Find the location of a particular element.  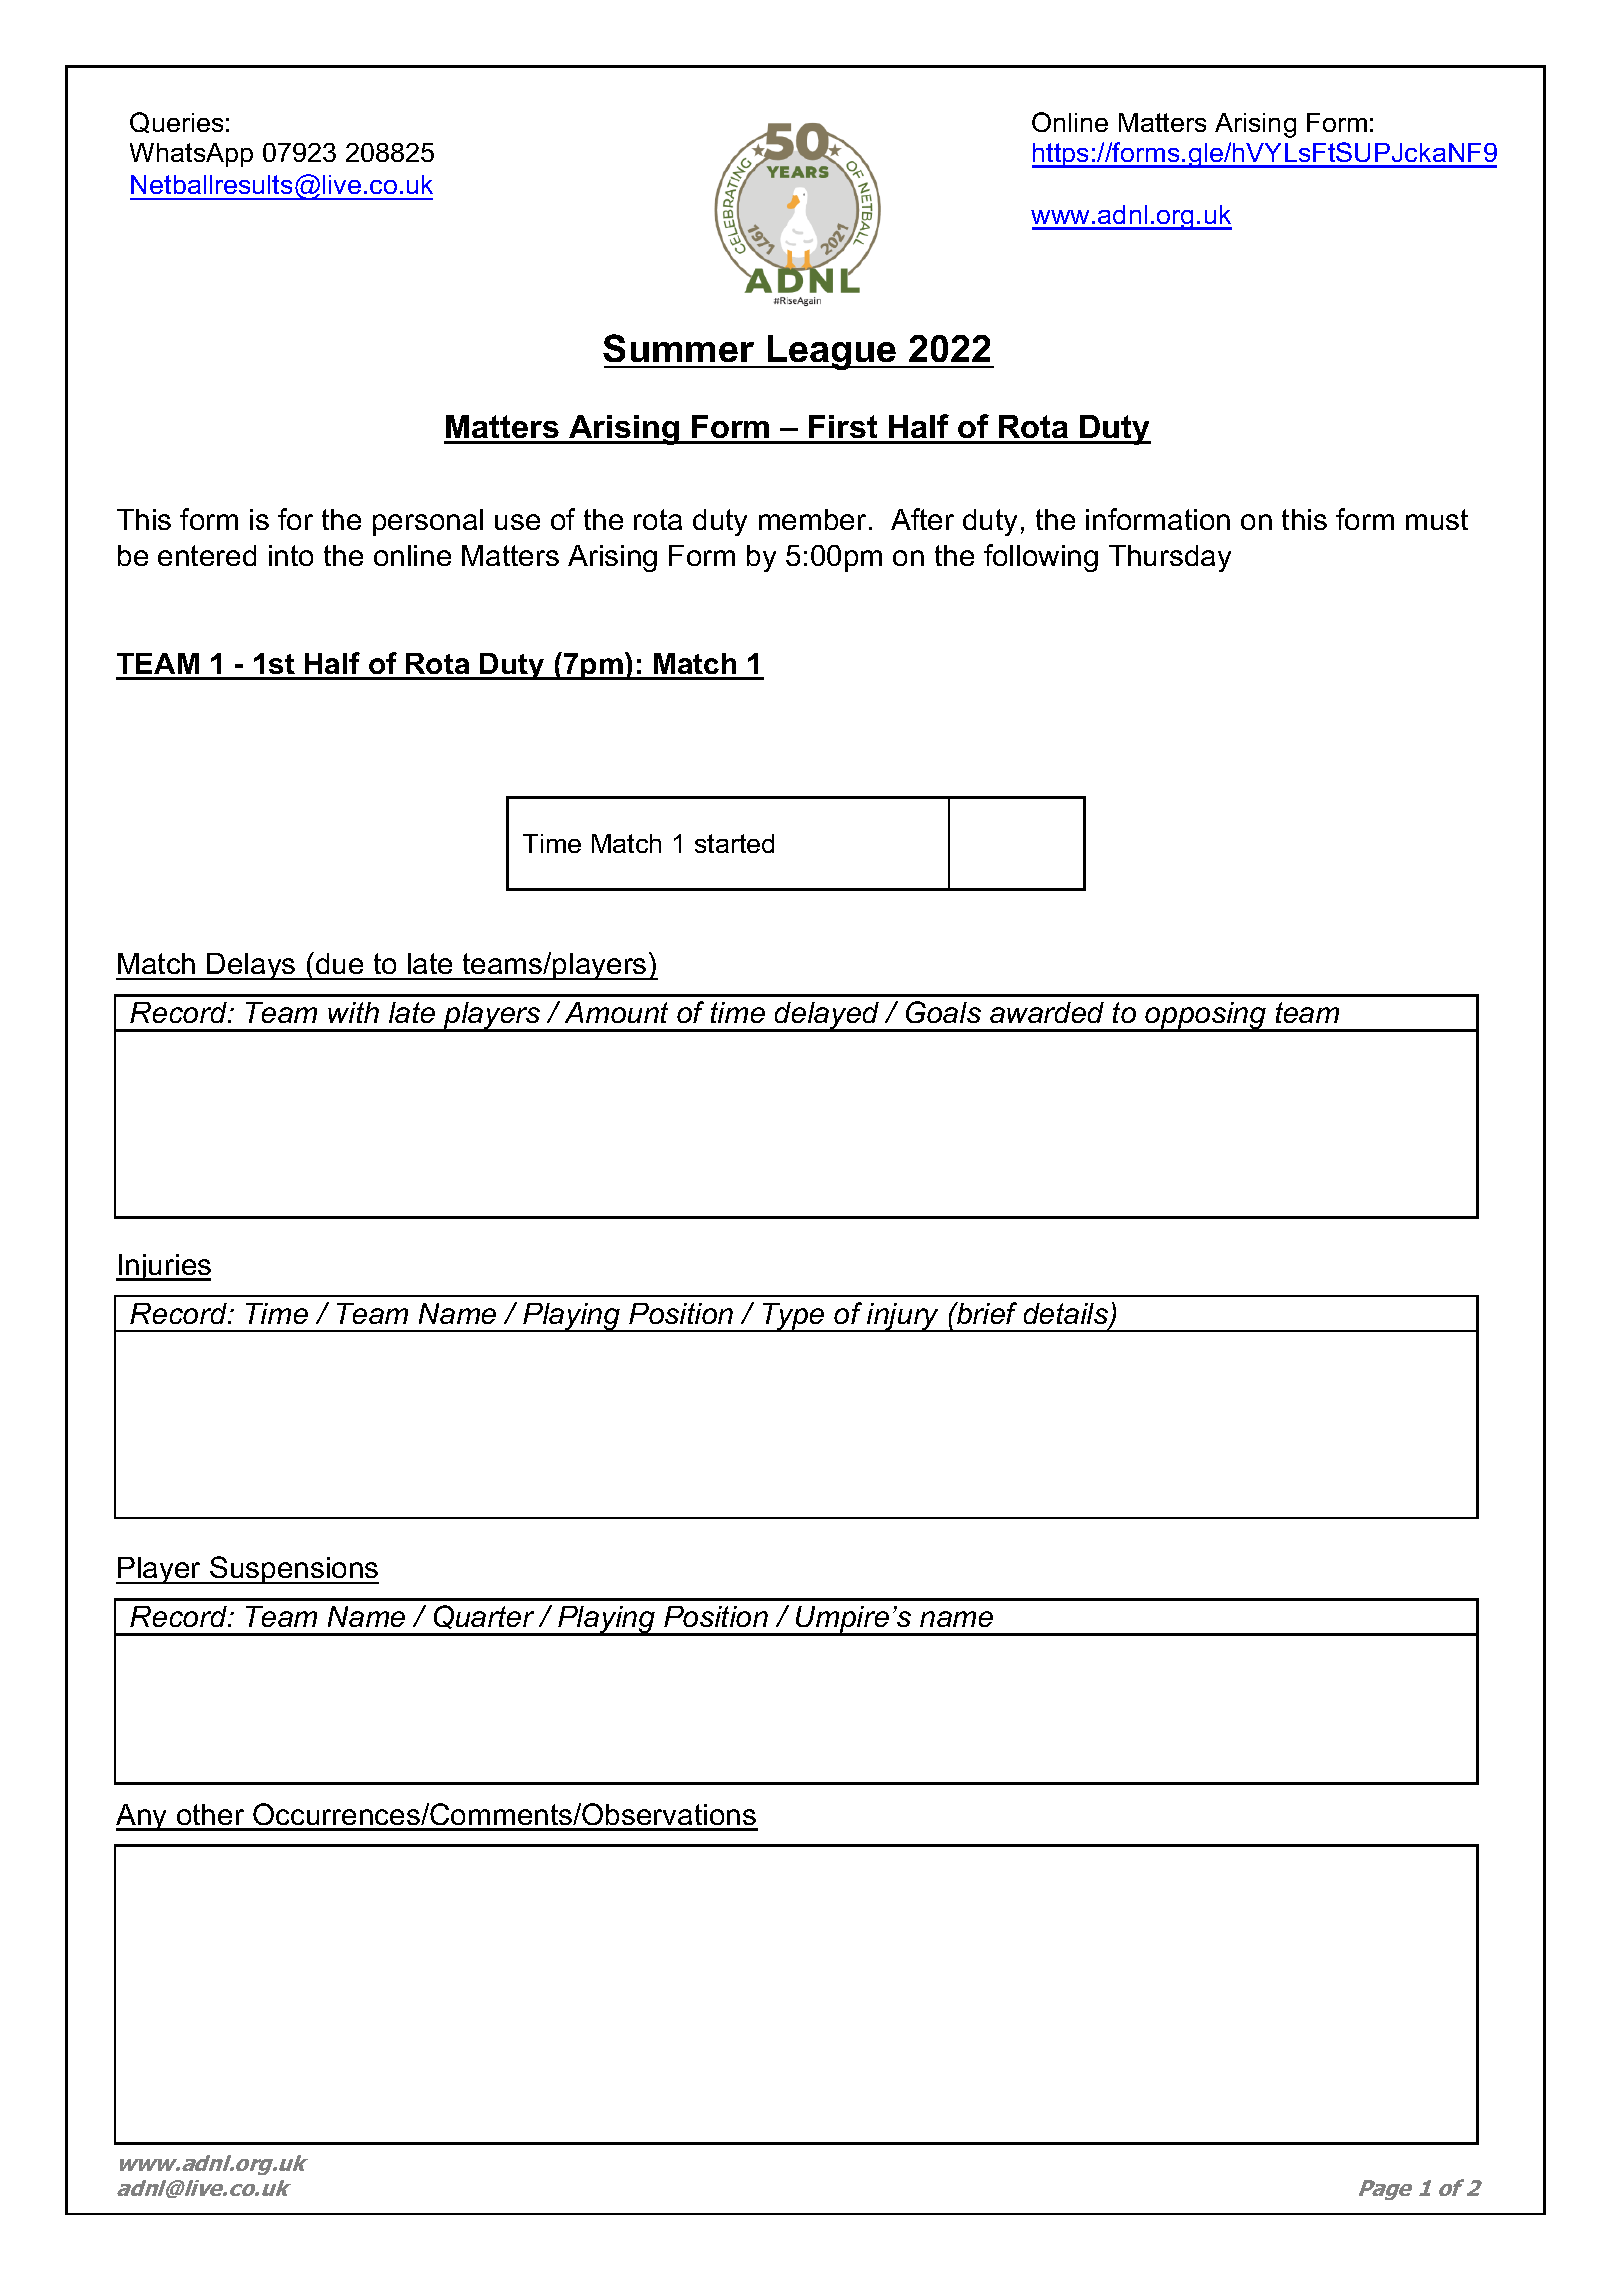

delayed is located at coordinates (827, 1017).
